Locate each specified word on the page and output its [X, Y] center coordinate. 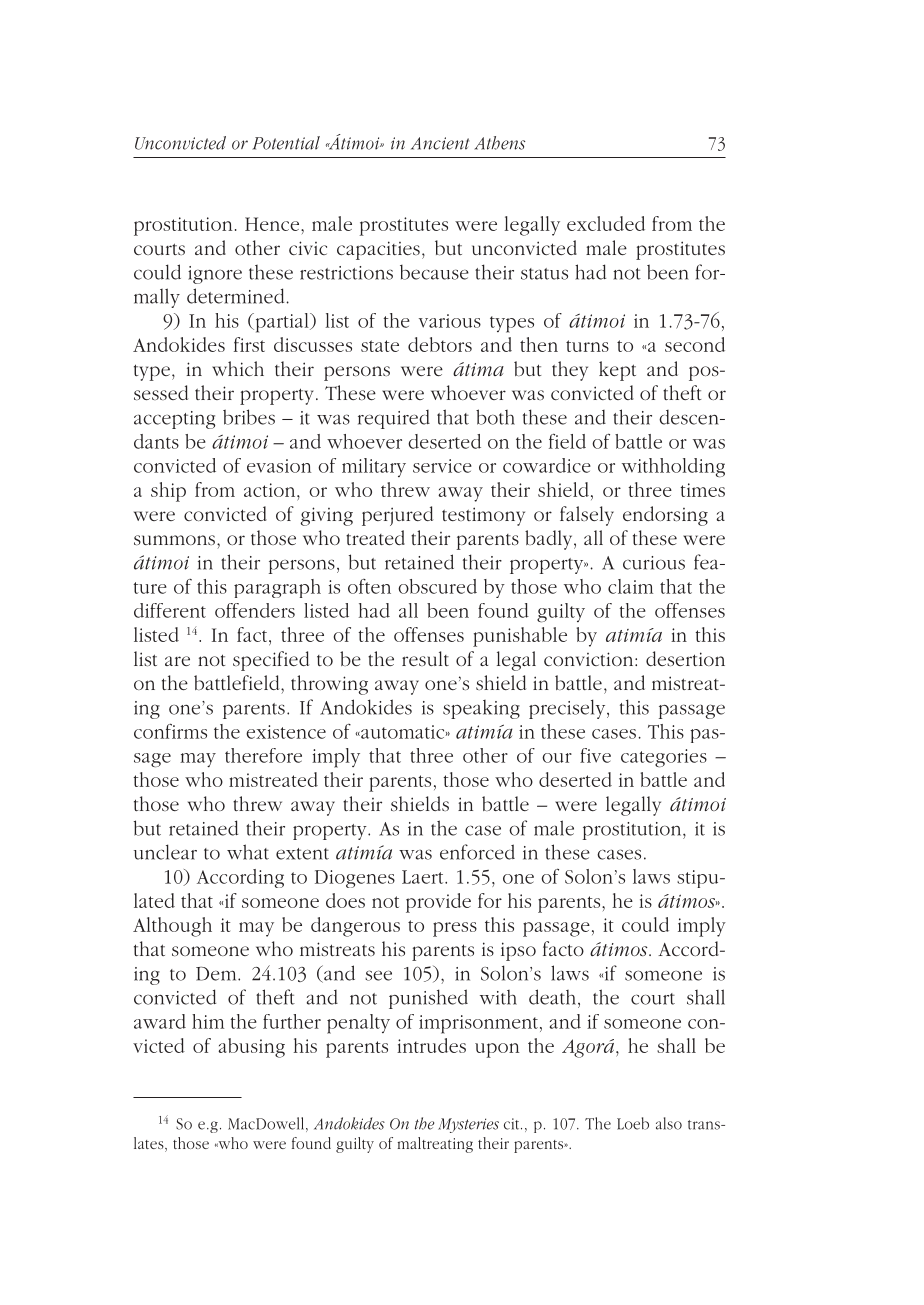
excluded [606, 223]
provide [438, 903]
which [238, 368]
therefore [263, 755]
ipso [518, 951]
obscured [437, 586]
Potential [286, 143]
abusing [251, 1048]
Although [172, 927]
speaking [481, 709]
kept [617, 371]
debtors [440, 344]
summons [176, 540]
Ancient [440, 143]
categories [664, 758]
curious [654, 563]
